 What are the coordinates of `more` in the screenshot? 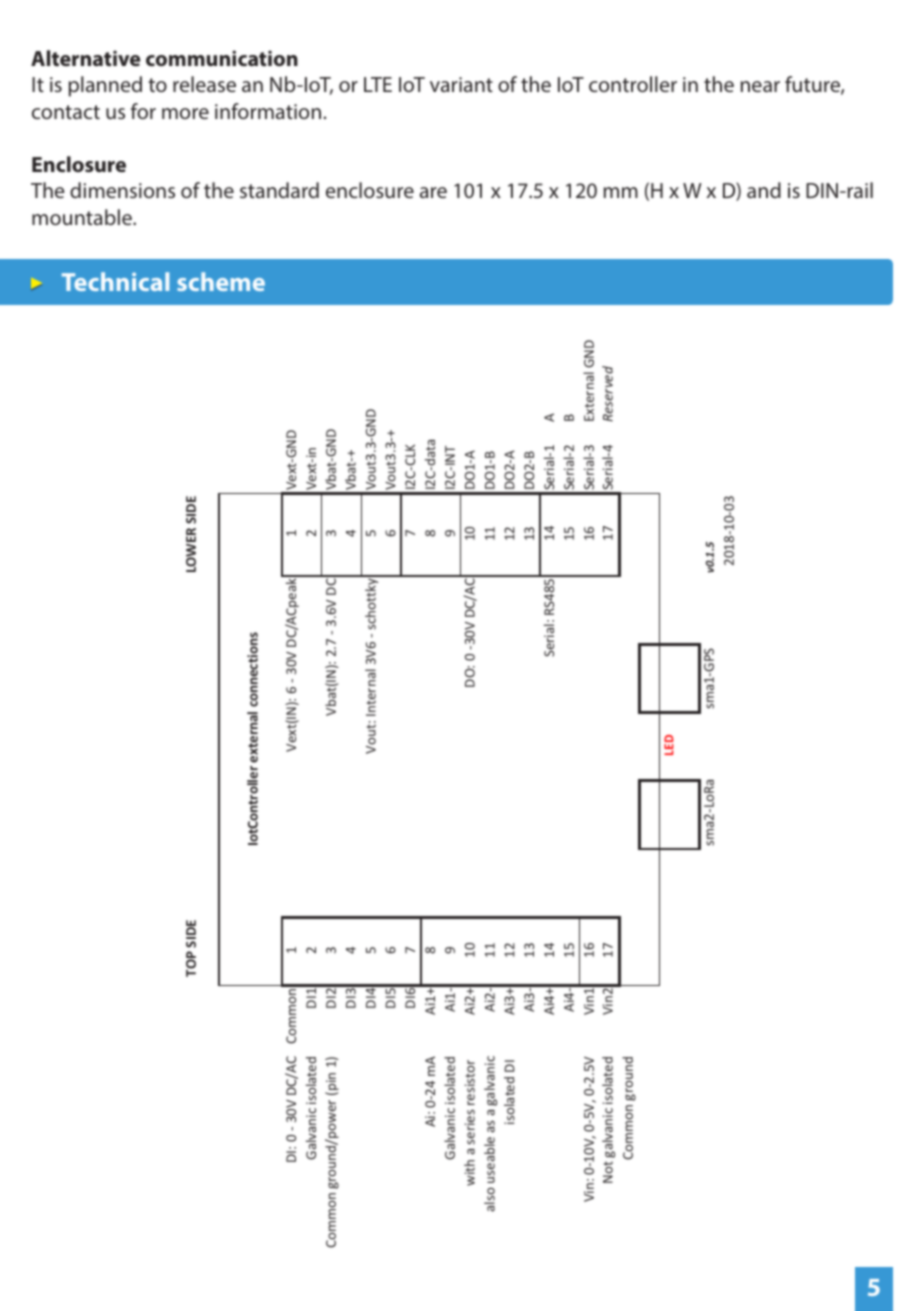 It's located at (185, 113).
